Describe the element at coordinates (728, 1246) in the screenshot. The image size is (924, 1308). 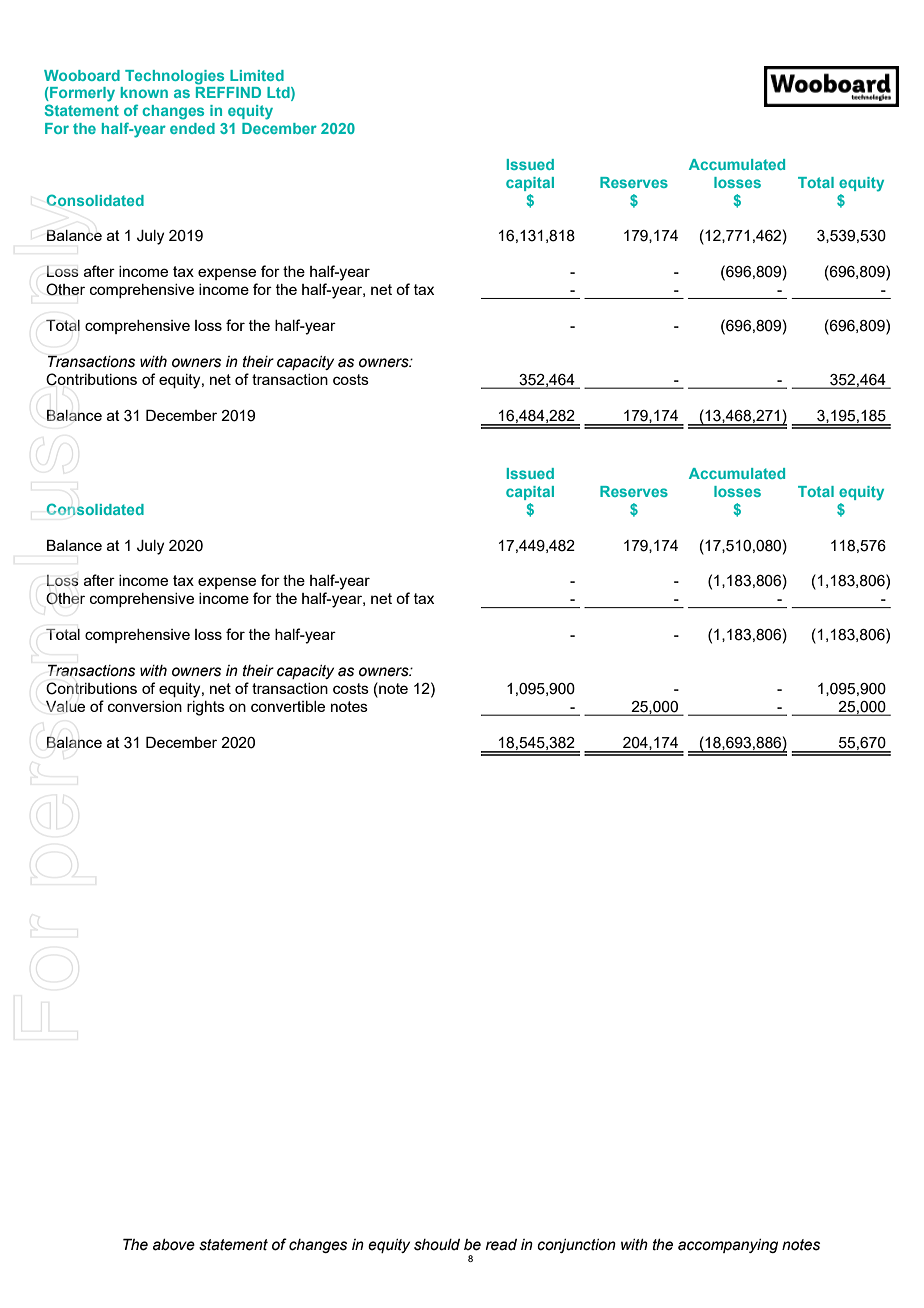
I see `accompanying` at that location.
